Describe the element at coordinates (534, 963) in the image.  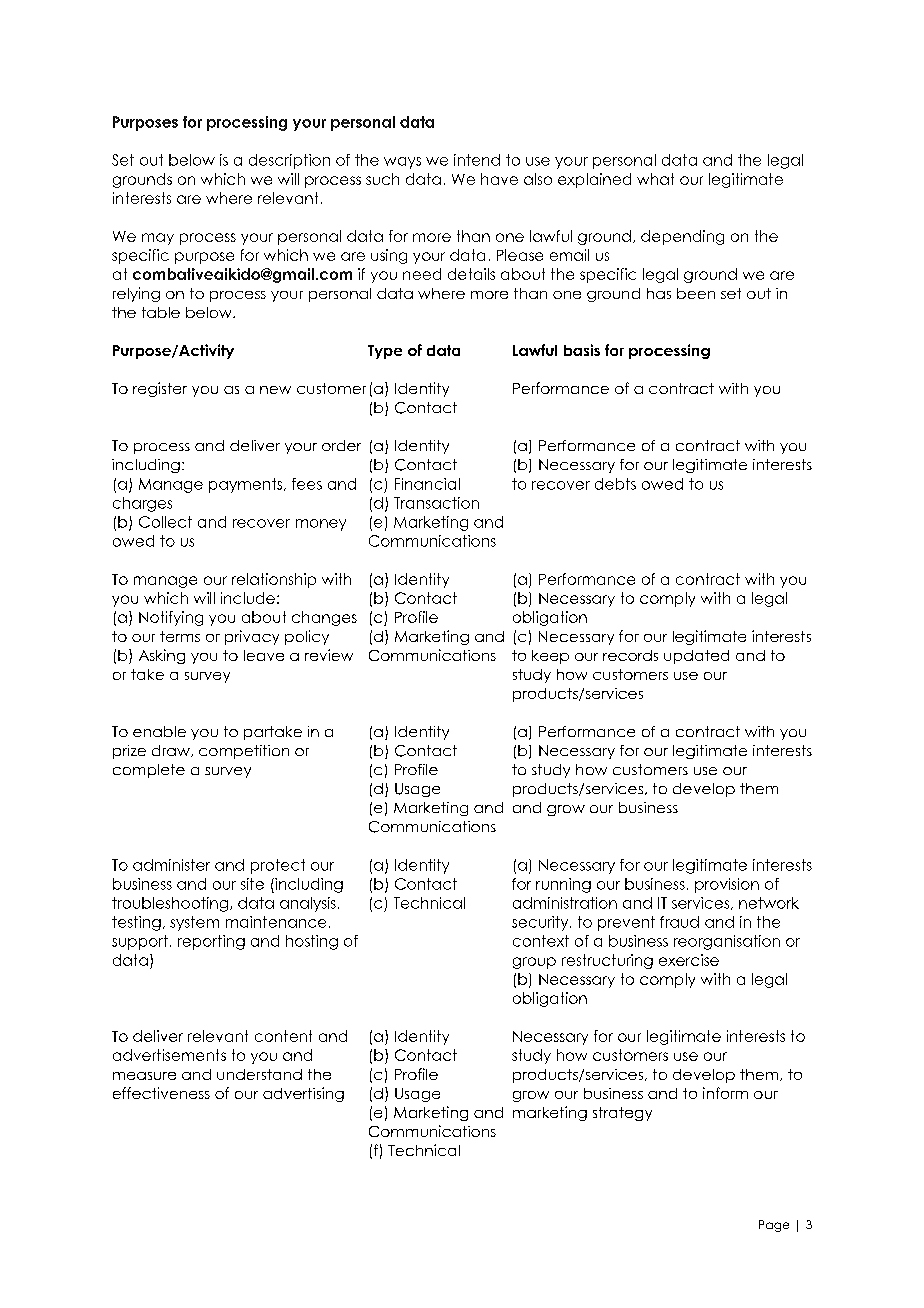
I see `group` at that location.
